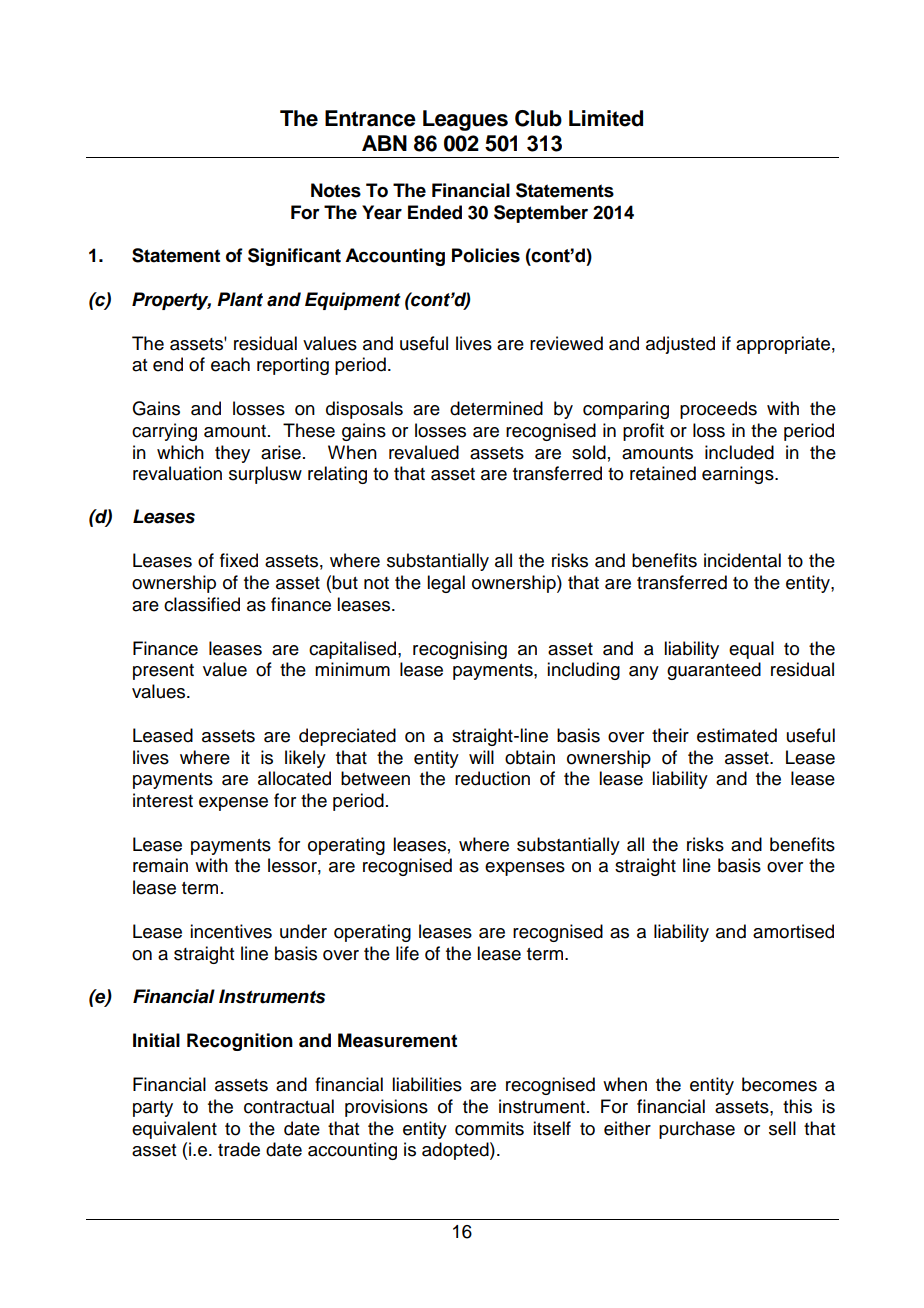  I want to click on recognising, so click(460, 650).
